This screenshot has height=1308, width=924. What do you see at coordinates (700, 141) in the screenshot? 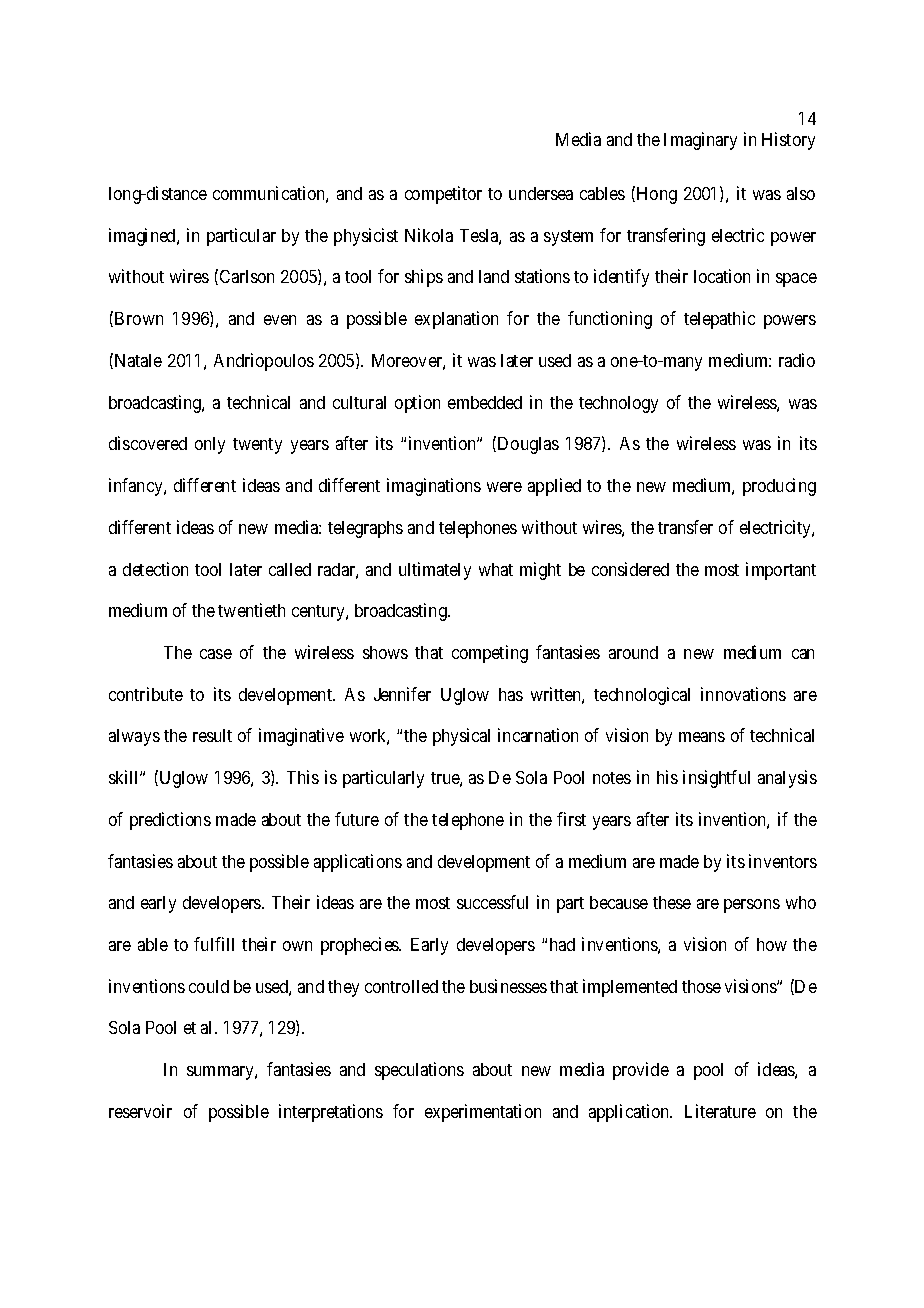
I see `Imaginary` at bounding box center [700, 141].
